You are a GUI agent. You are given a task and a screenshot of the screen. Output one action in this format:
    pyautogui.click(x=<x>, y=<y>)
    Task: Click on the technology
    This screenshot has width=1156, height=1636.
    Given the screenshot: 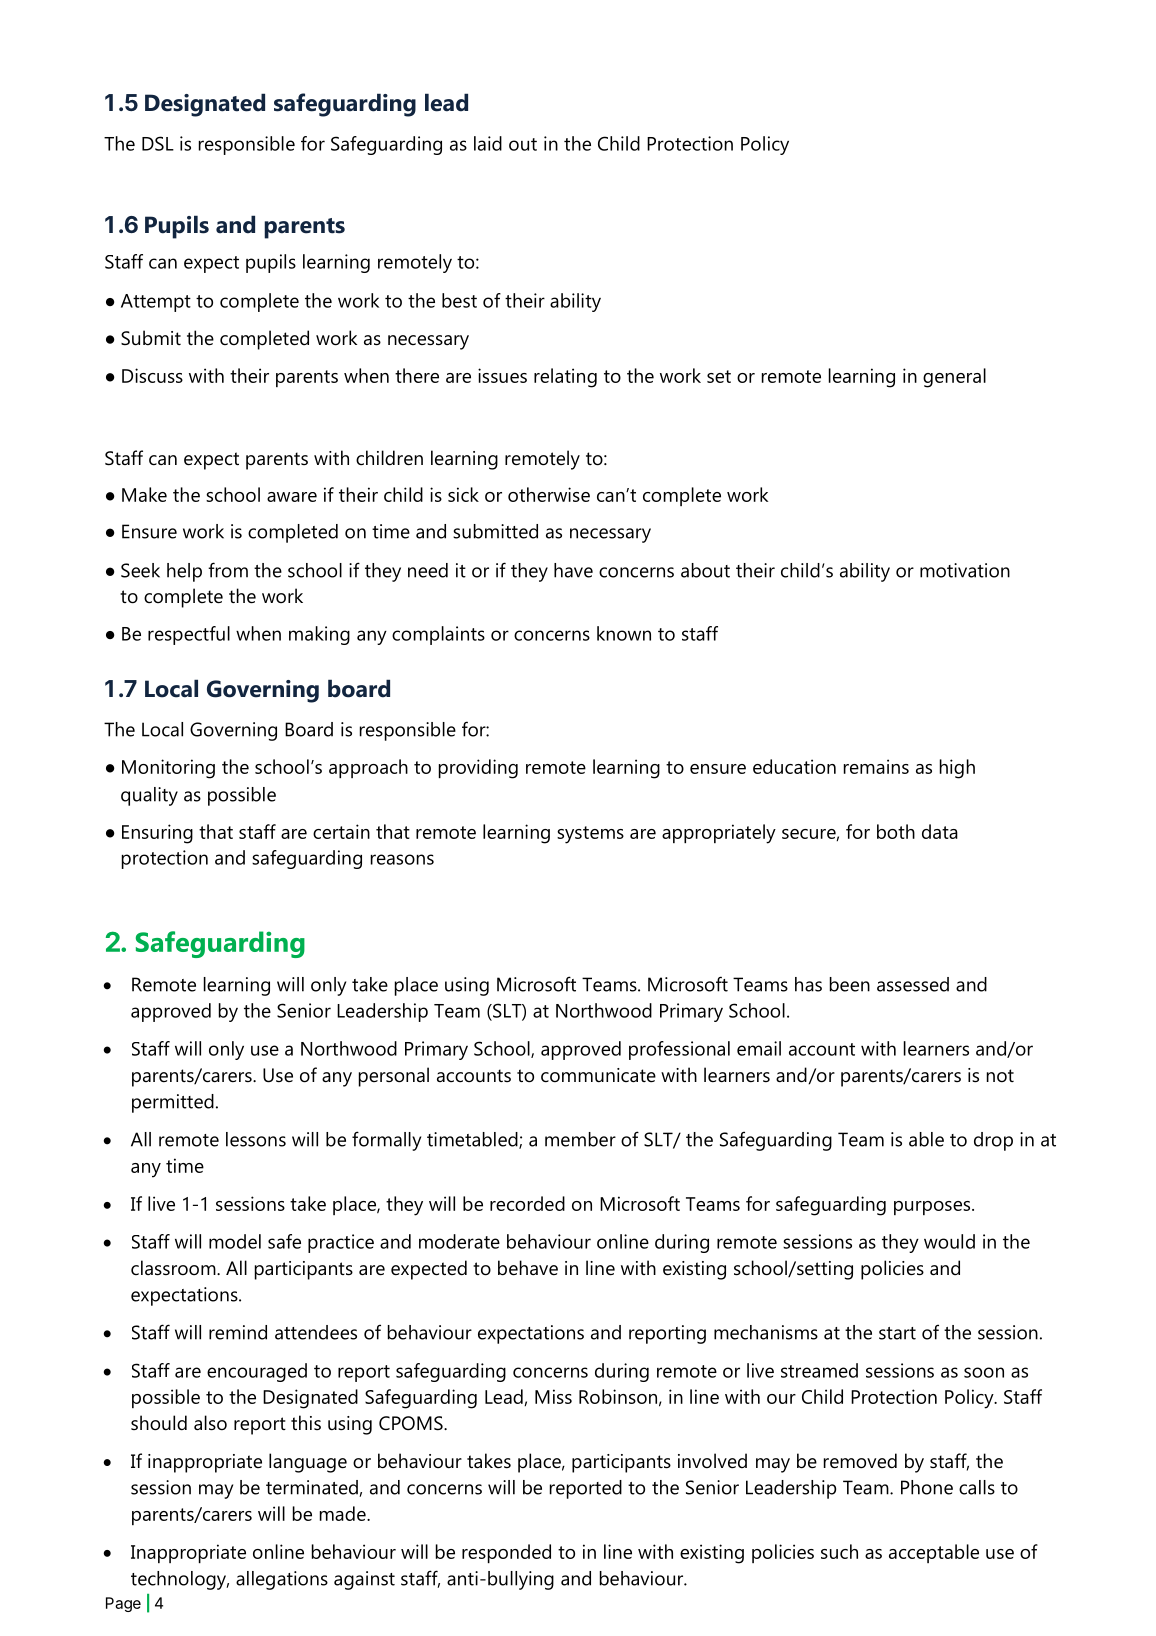 What is the action you would take?
    pyautogui.click(x=180, y=1580)
